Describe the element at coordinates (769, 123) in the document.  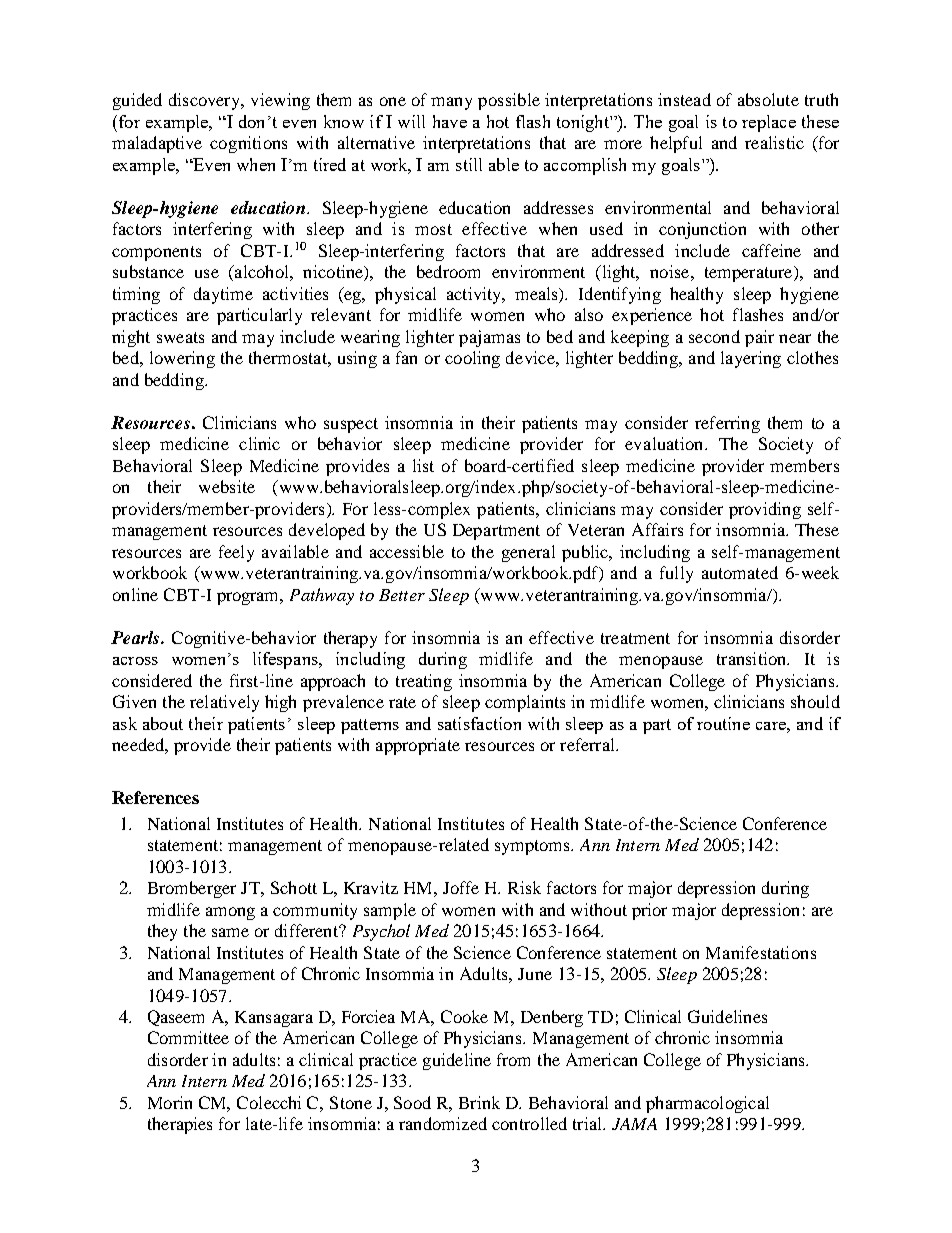
I see `replace` at that location.
